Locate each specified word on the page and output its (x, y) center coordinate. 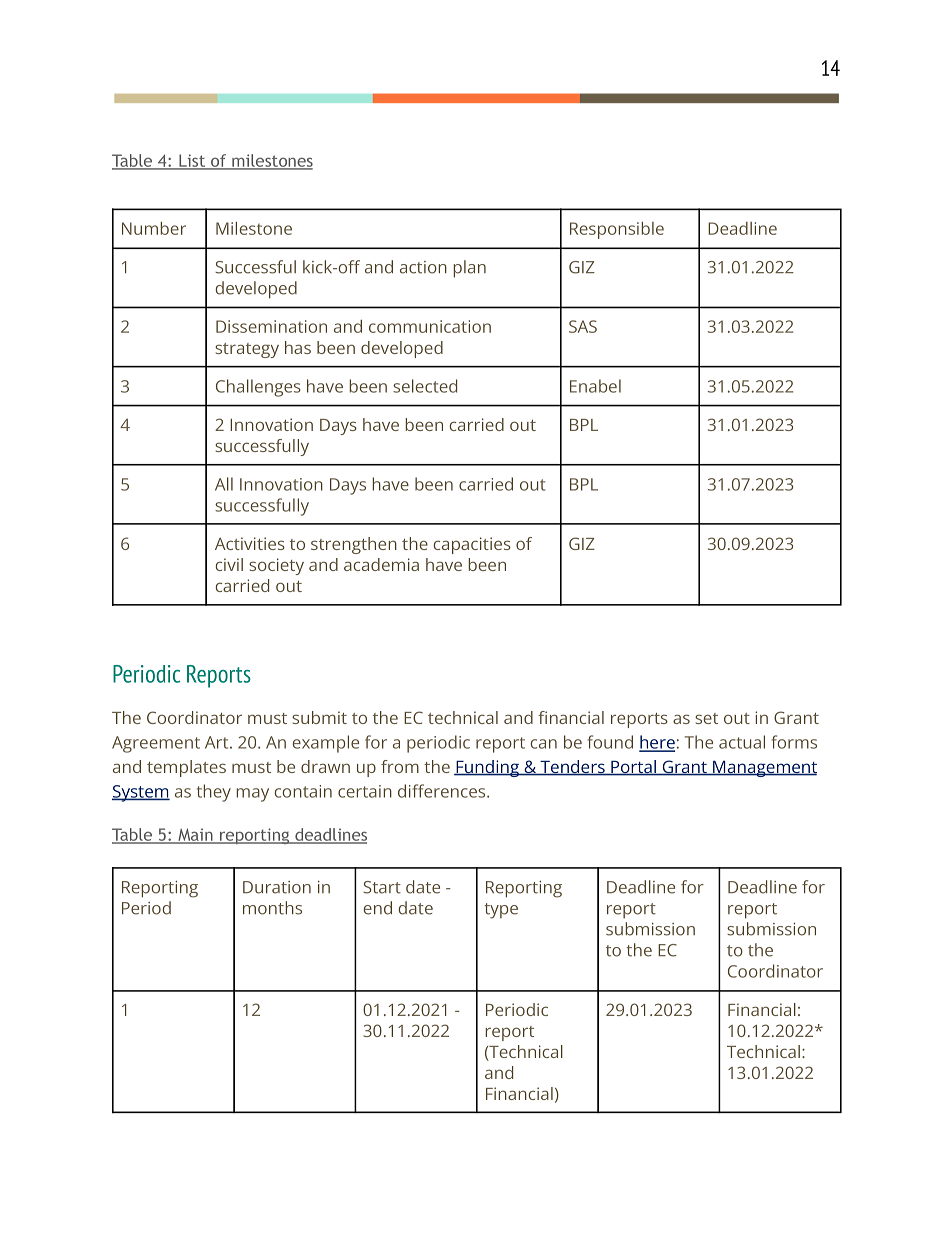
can (544, 744)
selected (425, 386)
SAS (583, 326)
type (501, 911)
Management (764, 769)
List (192, 161)
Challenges (258, 388)
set (706, 718)
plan (470, 269)
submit (319, 717)
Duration (277, 887)
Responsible (617, 230)
